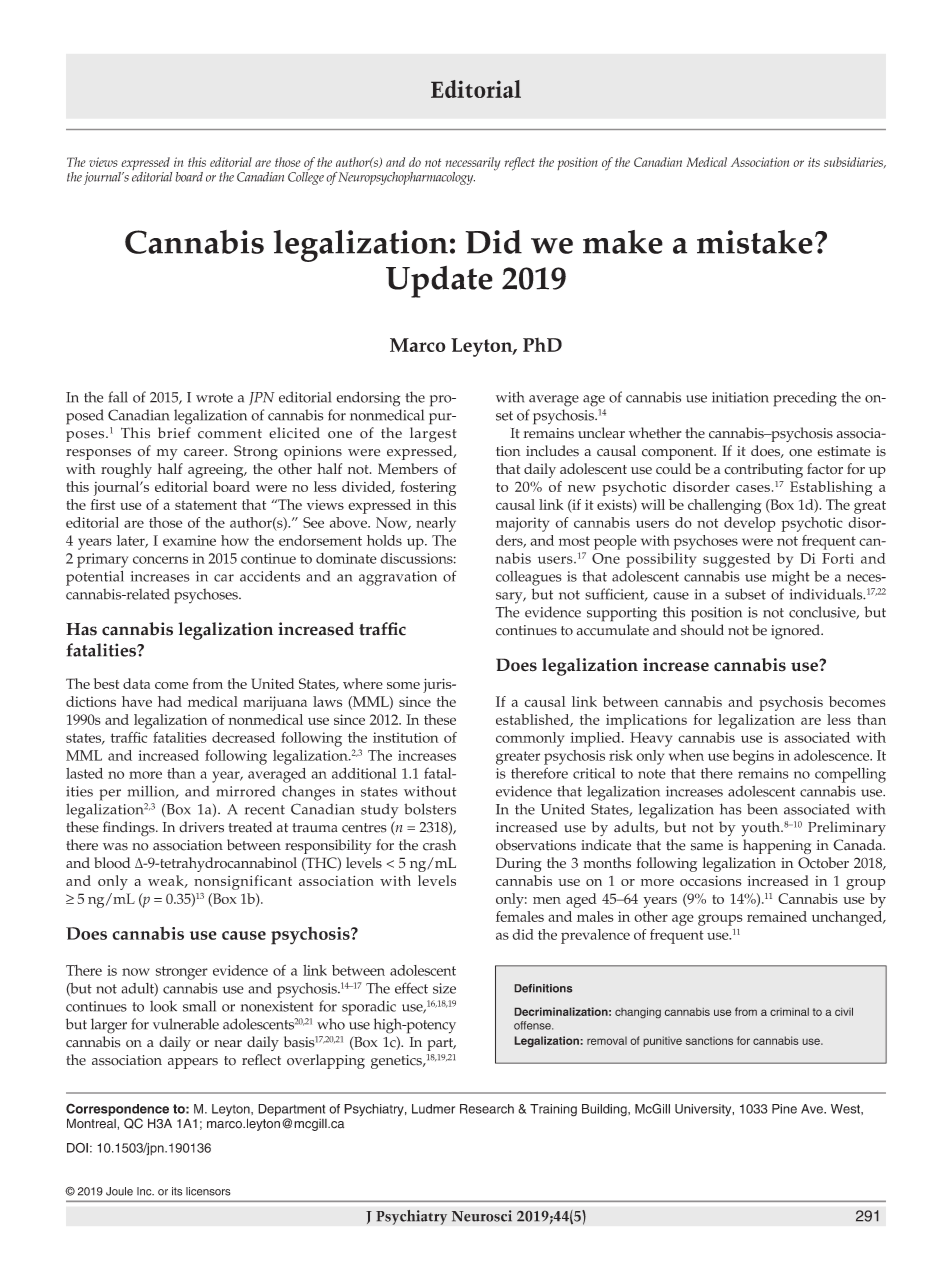 Image resolution: width=952 pixels, height=1275 pixels. Describe the element at coordinates (444, 988) in the screenshot. I see `size` at that location.
